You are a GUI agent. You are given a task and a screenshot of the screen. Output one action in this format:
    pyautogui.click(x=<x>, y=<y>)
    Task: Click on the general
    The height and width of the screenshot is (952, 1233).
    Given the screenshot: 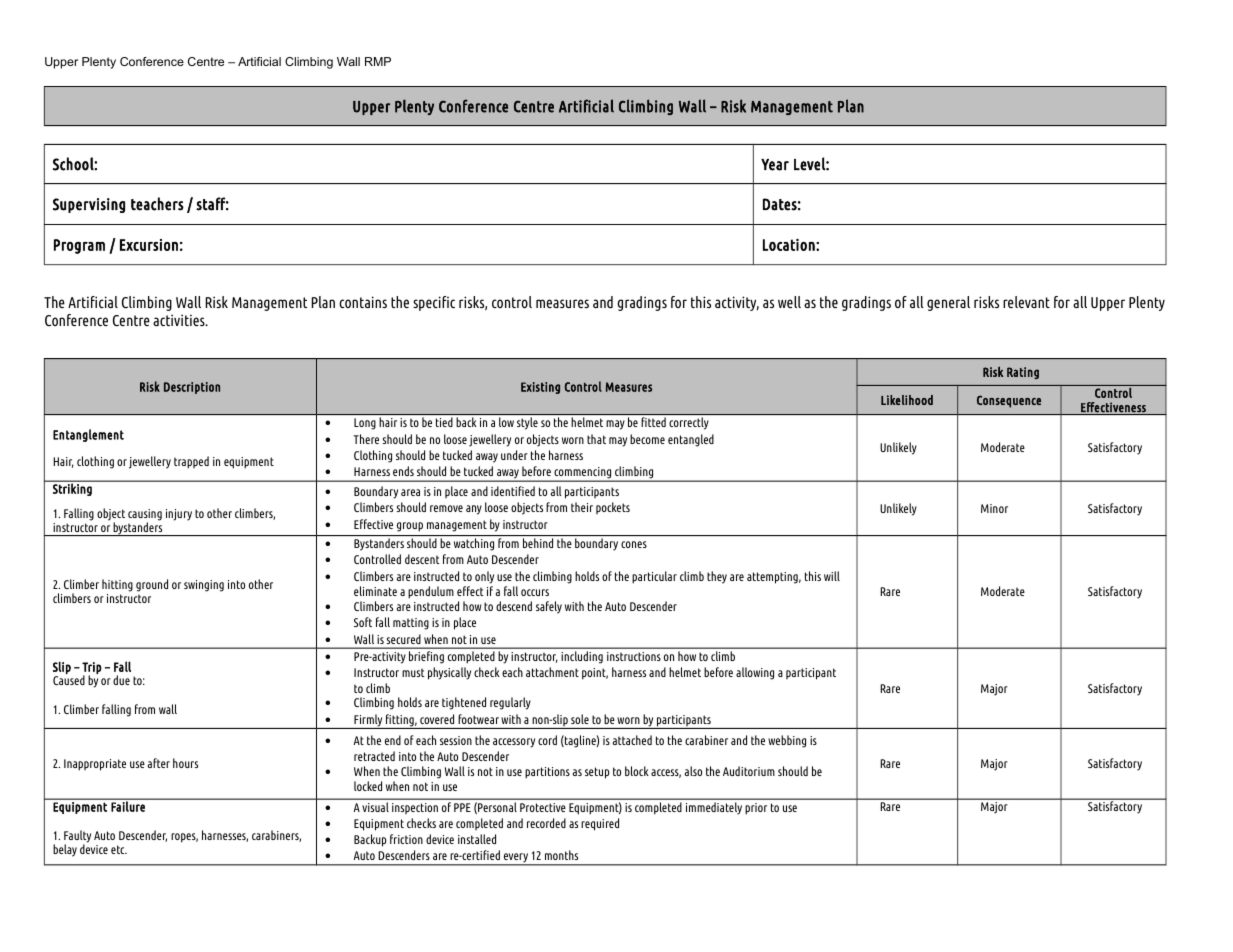 What is the action you would take?
    pyautogui.click(x=948, y=303)
